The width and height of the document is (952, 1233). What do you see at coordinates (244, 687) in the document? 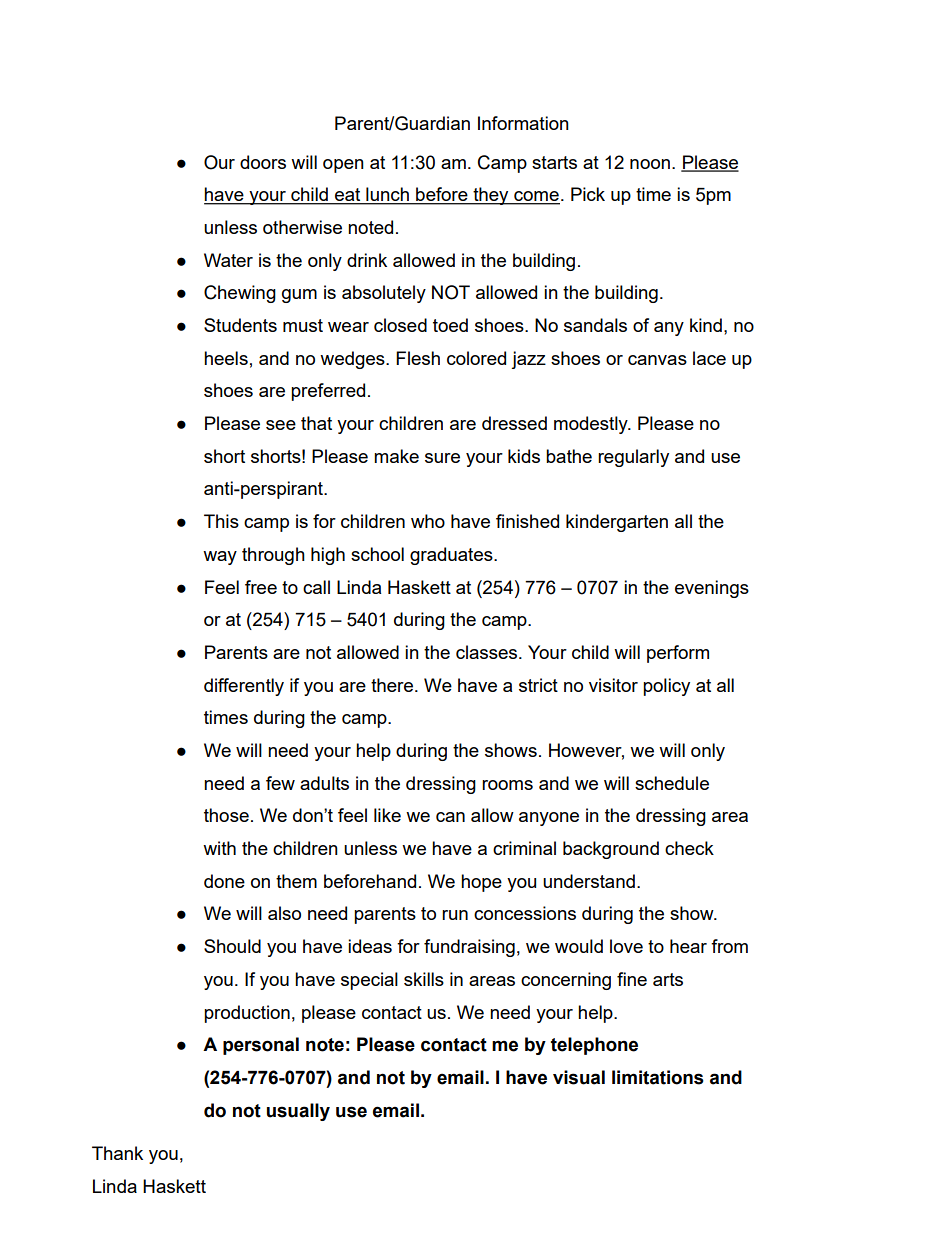
I see `differently` at bounding box center [244, 687].
